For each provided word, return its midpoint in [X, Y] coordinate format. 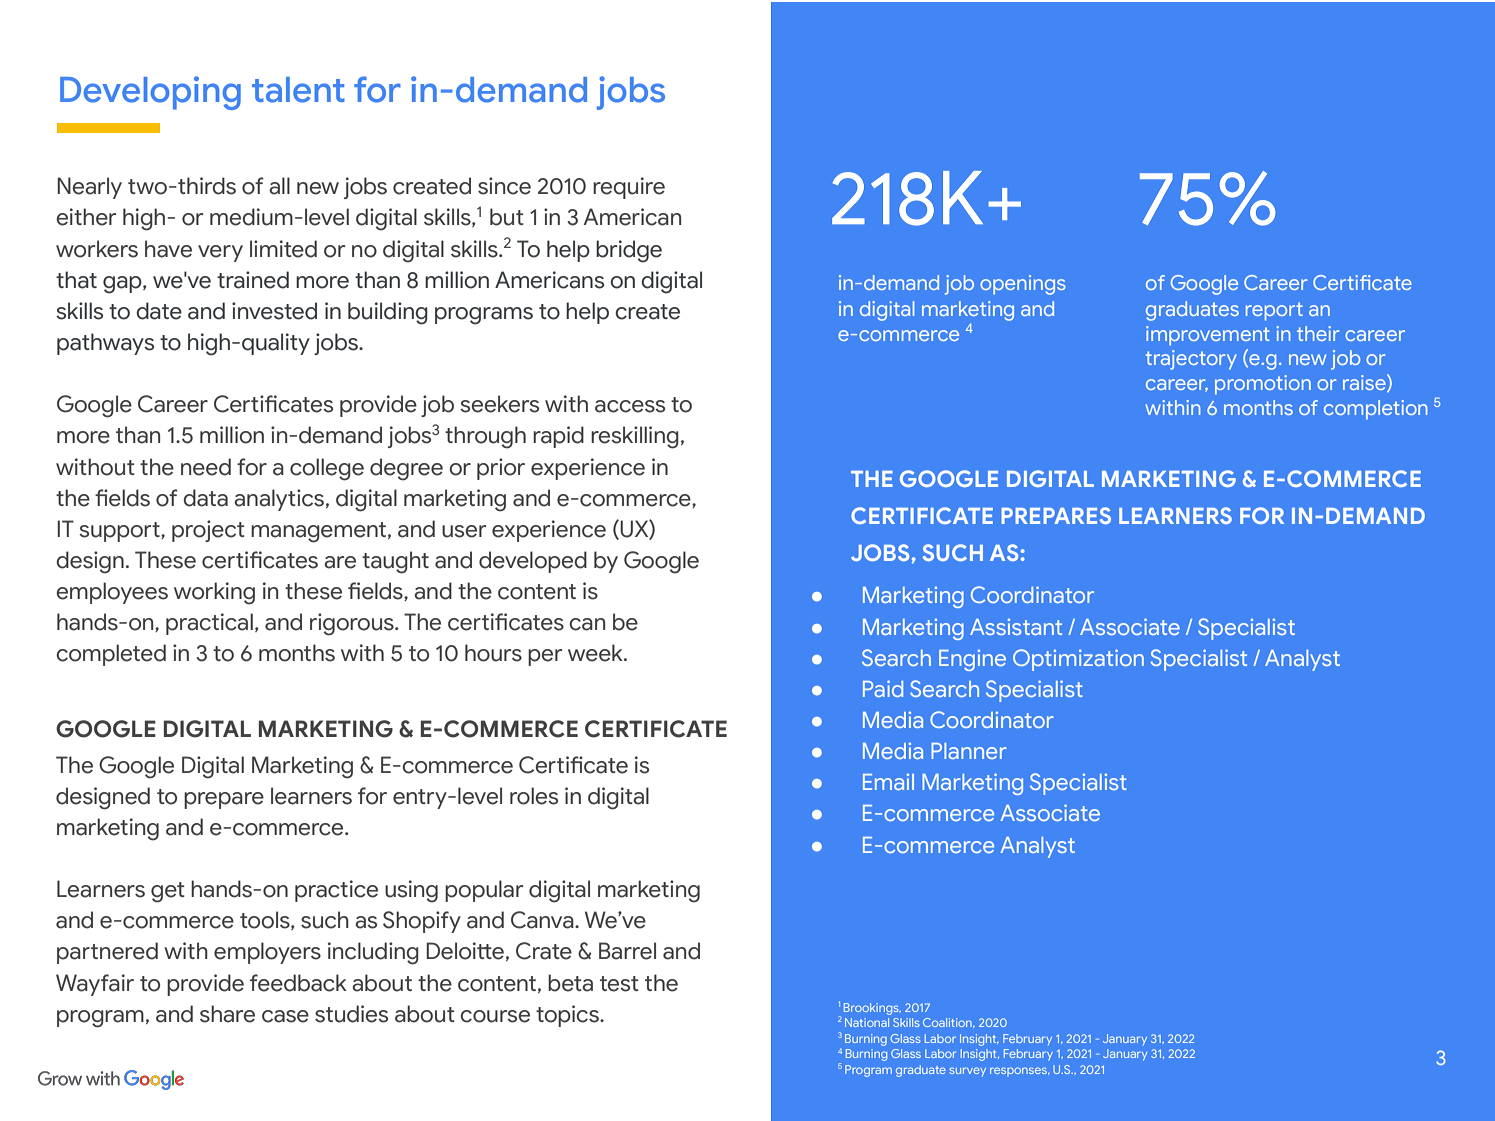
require [629, 188]
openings [1023, 285]
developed [533, 562]
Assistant [1016, 626]
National [867, 1022]
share [227, 1014]
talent [298, 90]
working [214, 593]
